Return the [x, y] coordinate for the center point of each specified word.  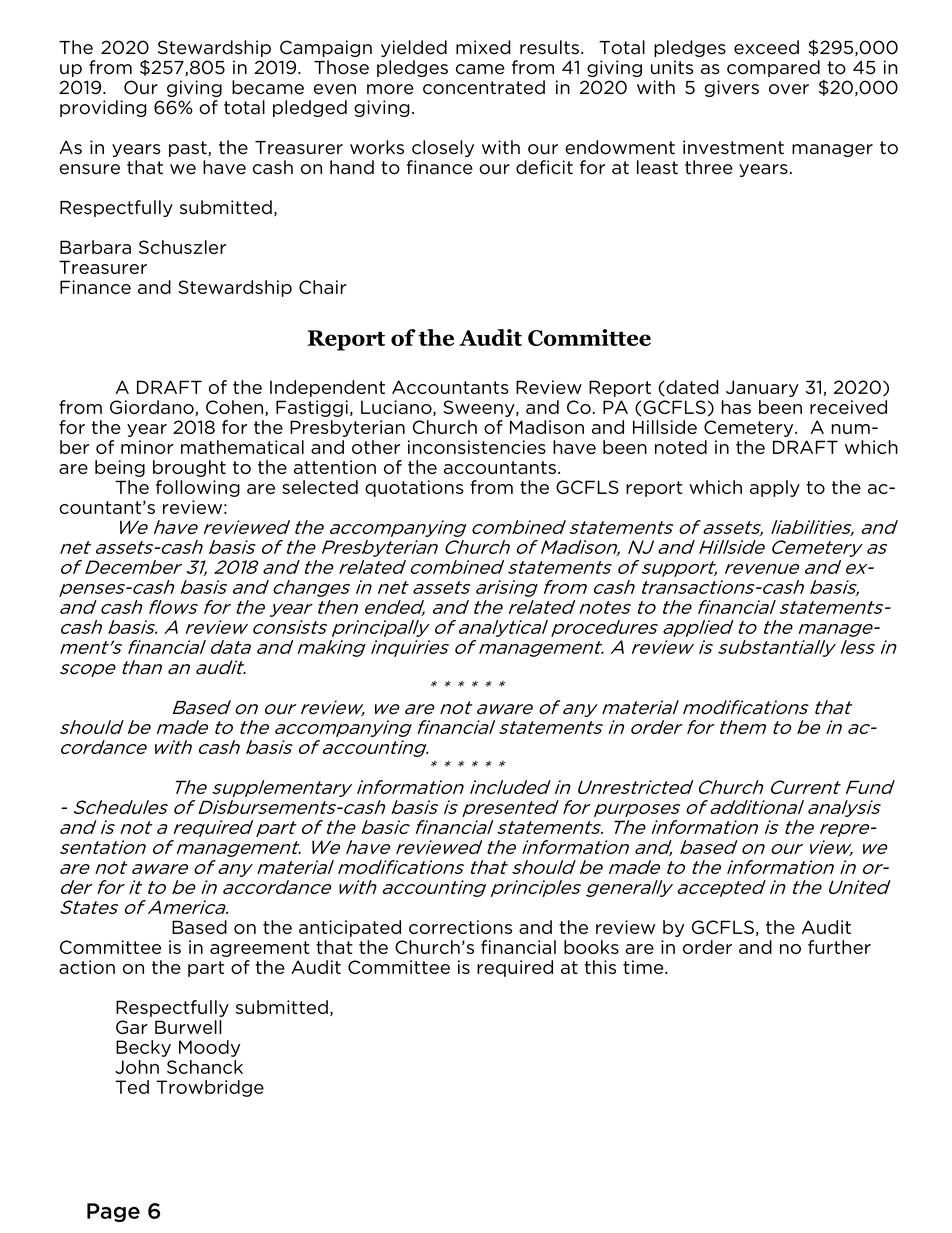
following [198, 488]
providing [103, 108]
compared [773, 68]
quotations [414, 488]
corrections [460, 927]
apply [775, 488]
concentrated [484, 87]
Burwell [188, 1027]
